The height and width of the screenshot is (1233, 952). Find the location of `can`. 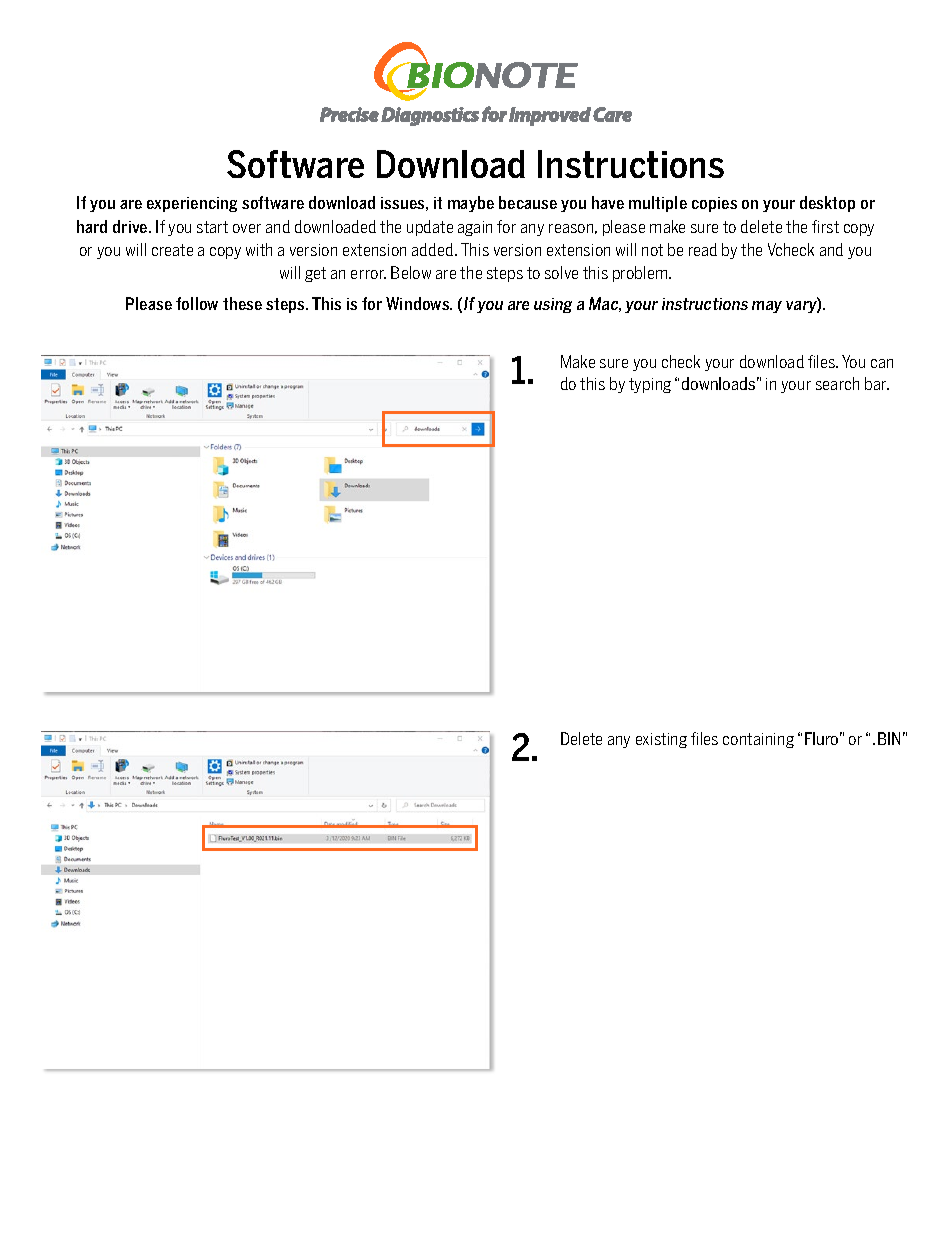

can is located at coordinates (882, 363).
